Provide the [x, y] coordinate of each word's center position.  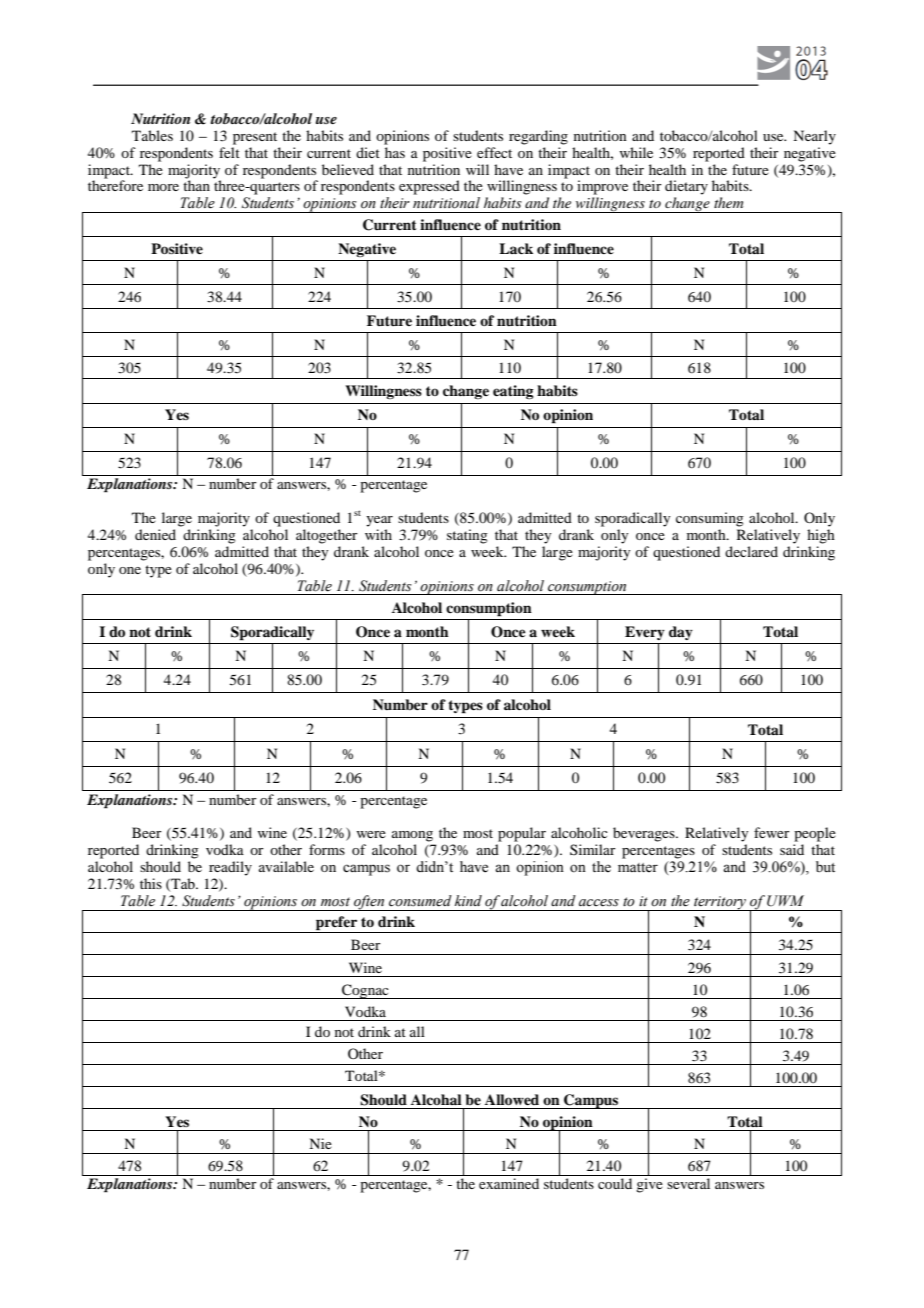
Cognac [365, 991]
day [681, 633]
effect [494, 152]
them [729, 202]
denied [155, 534]
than [196, 184]
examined [509, 1183]
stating [467, 536]
